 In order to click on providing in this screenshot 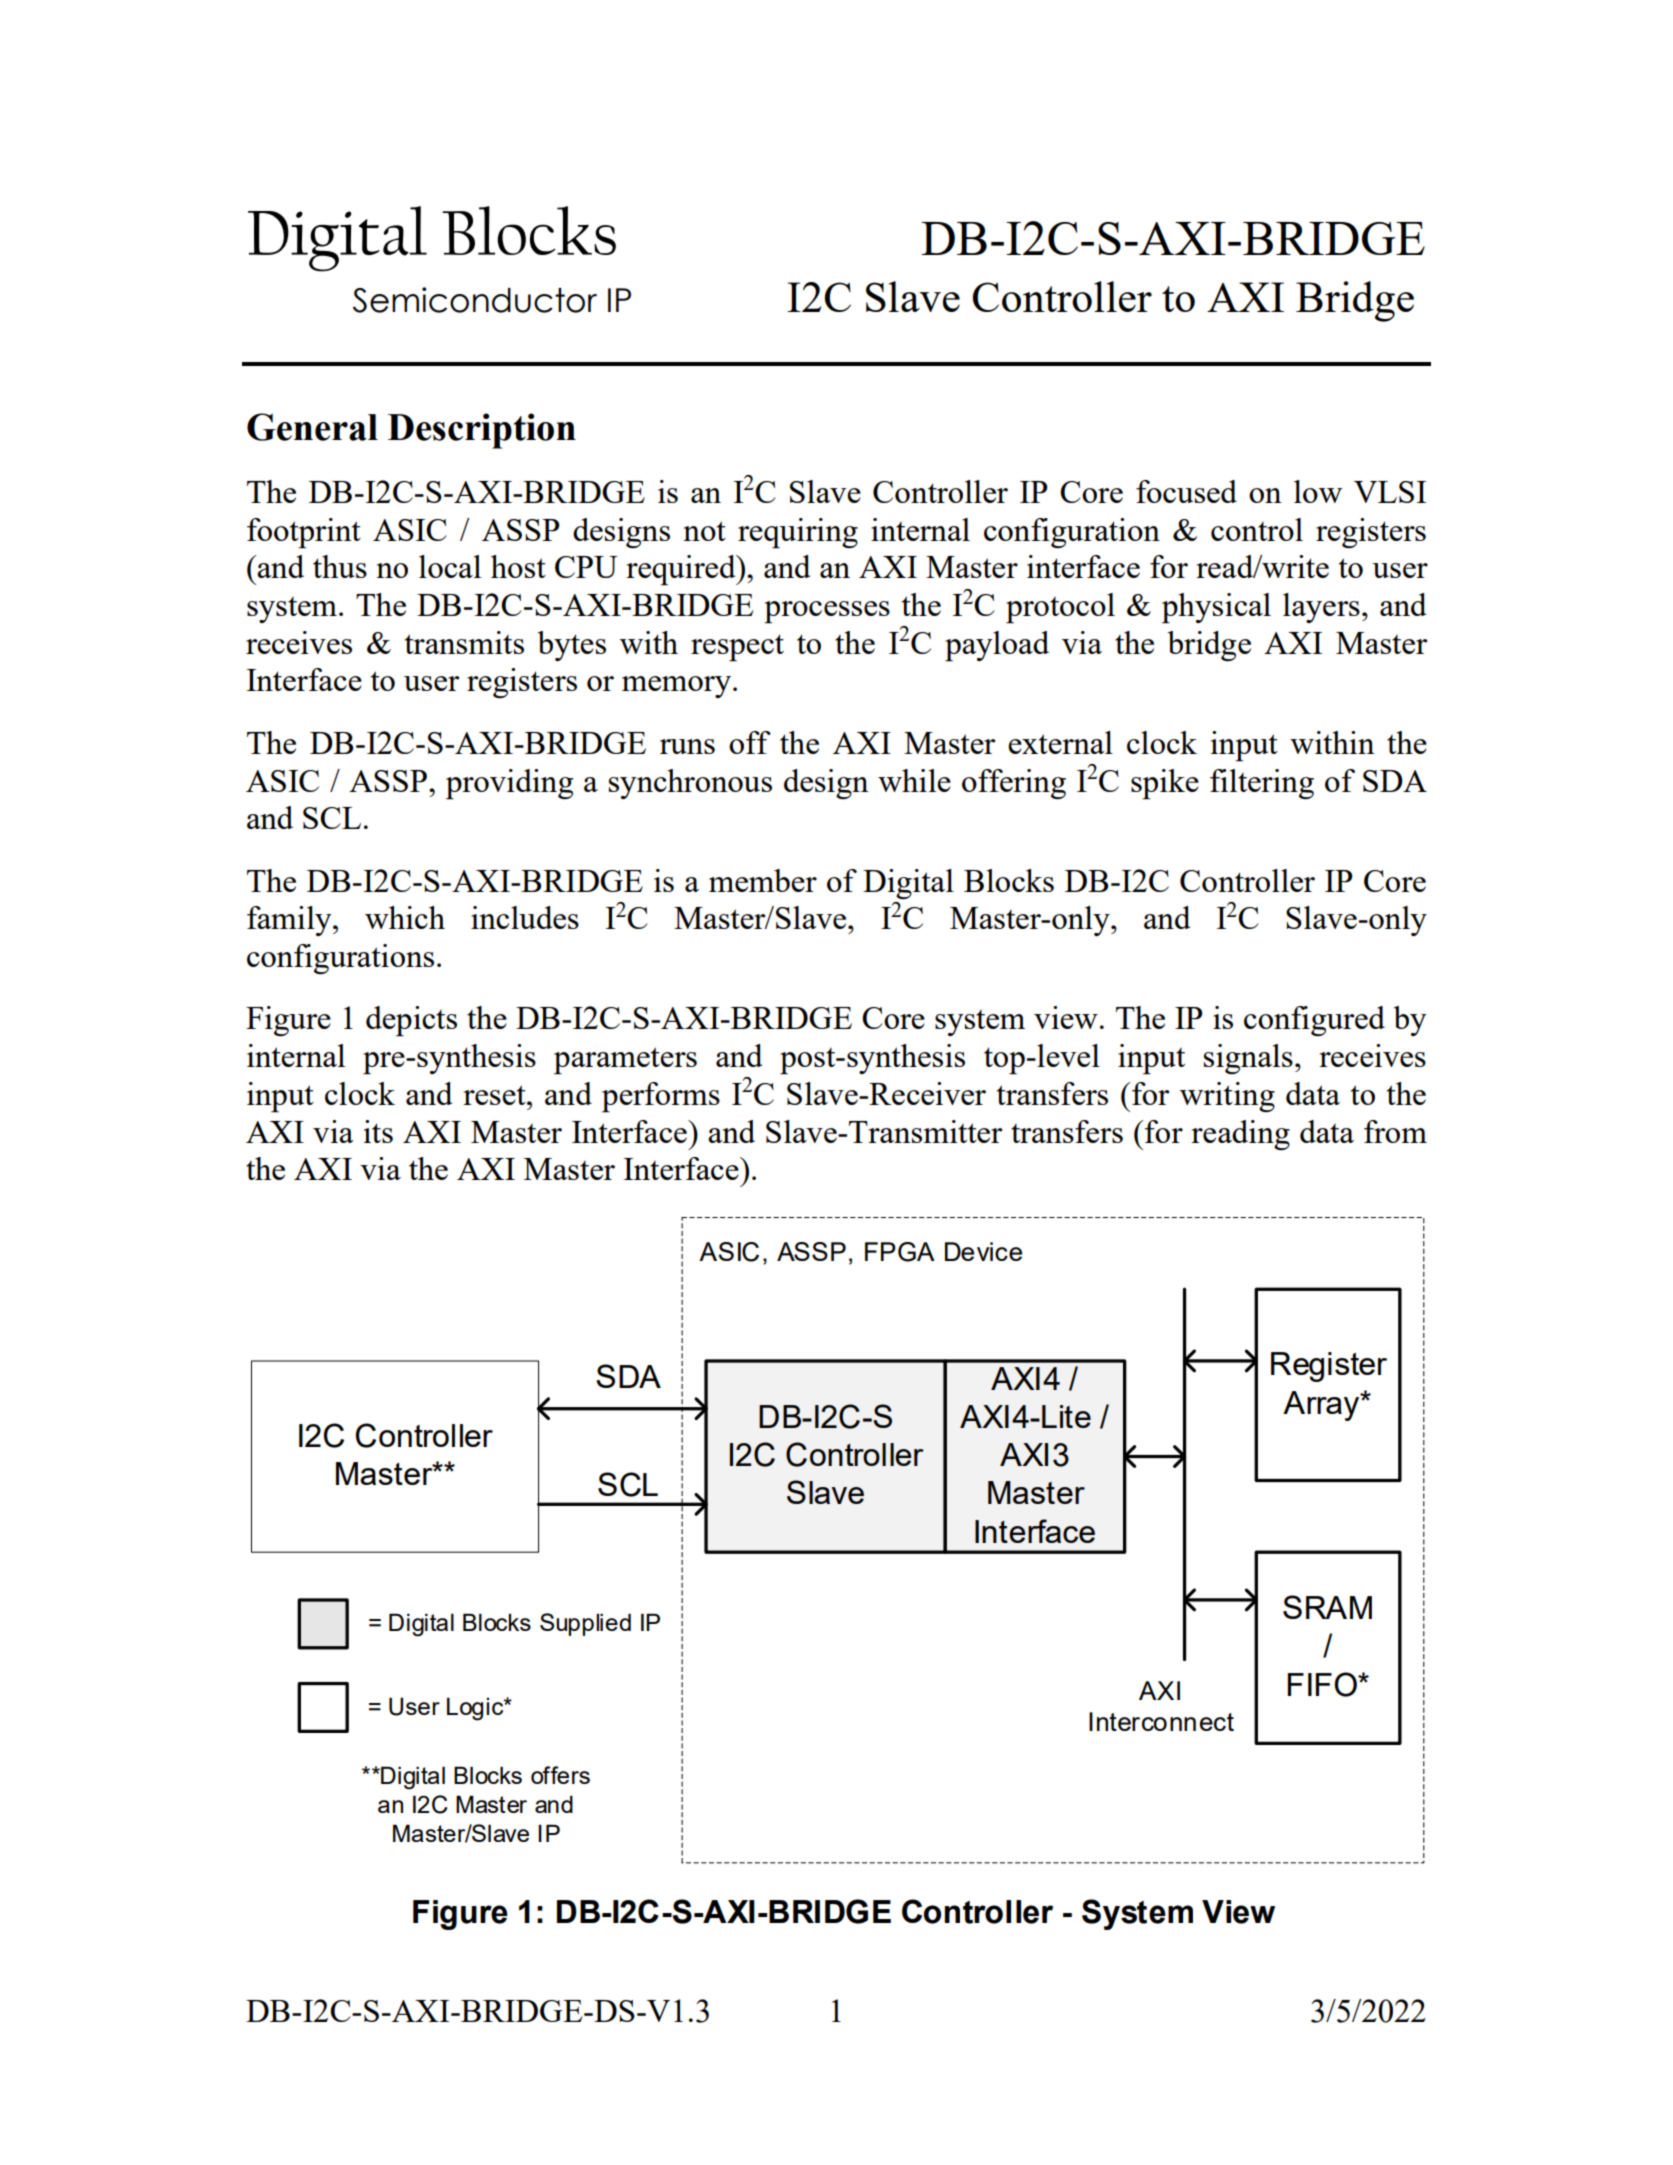, I will do `click(509, 784)`.
